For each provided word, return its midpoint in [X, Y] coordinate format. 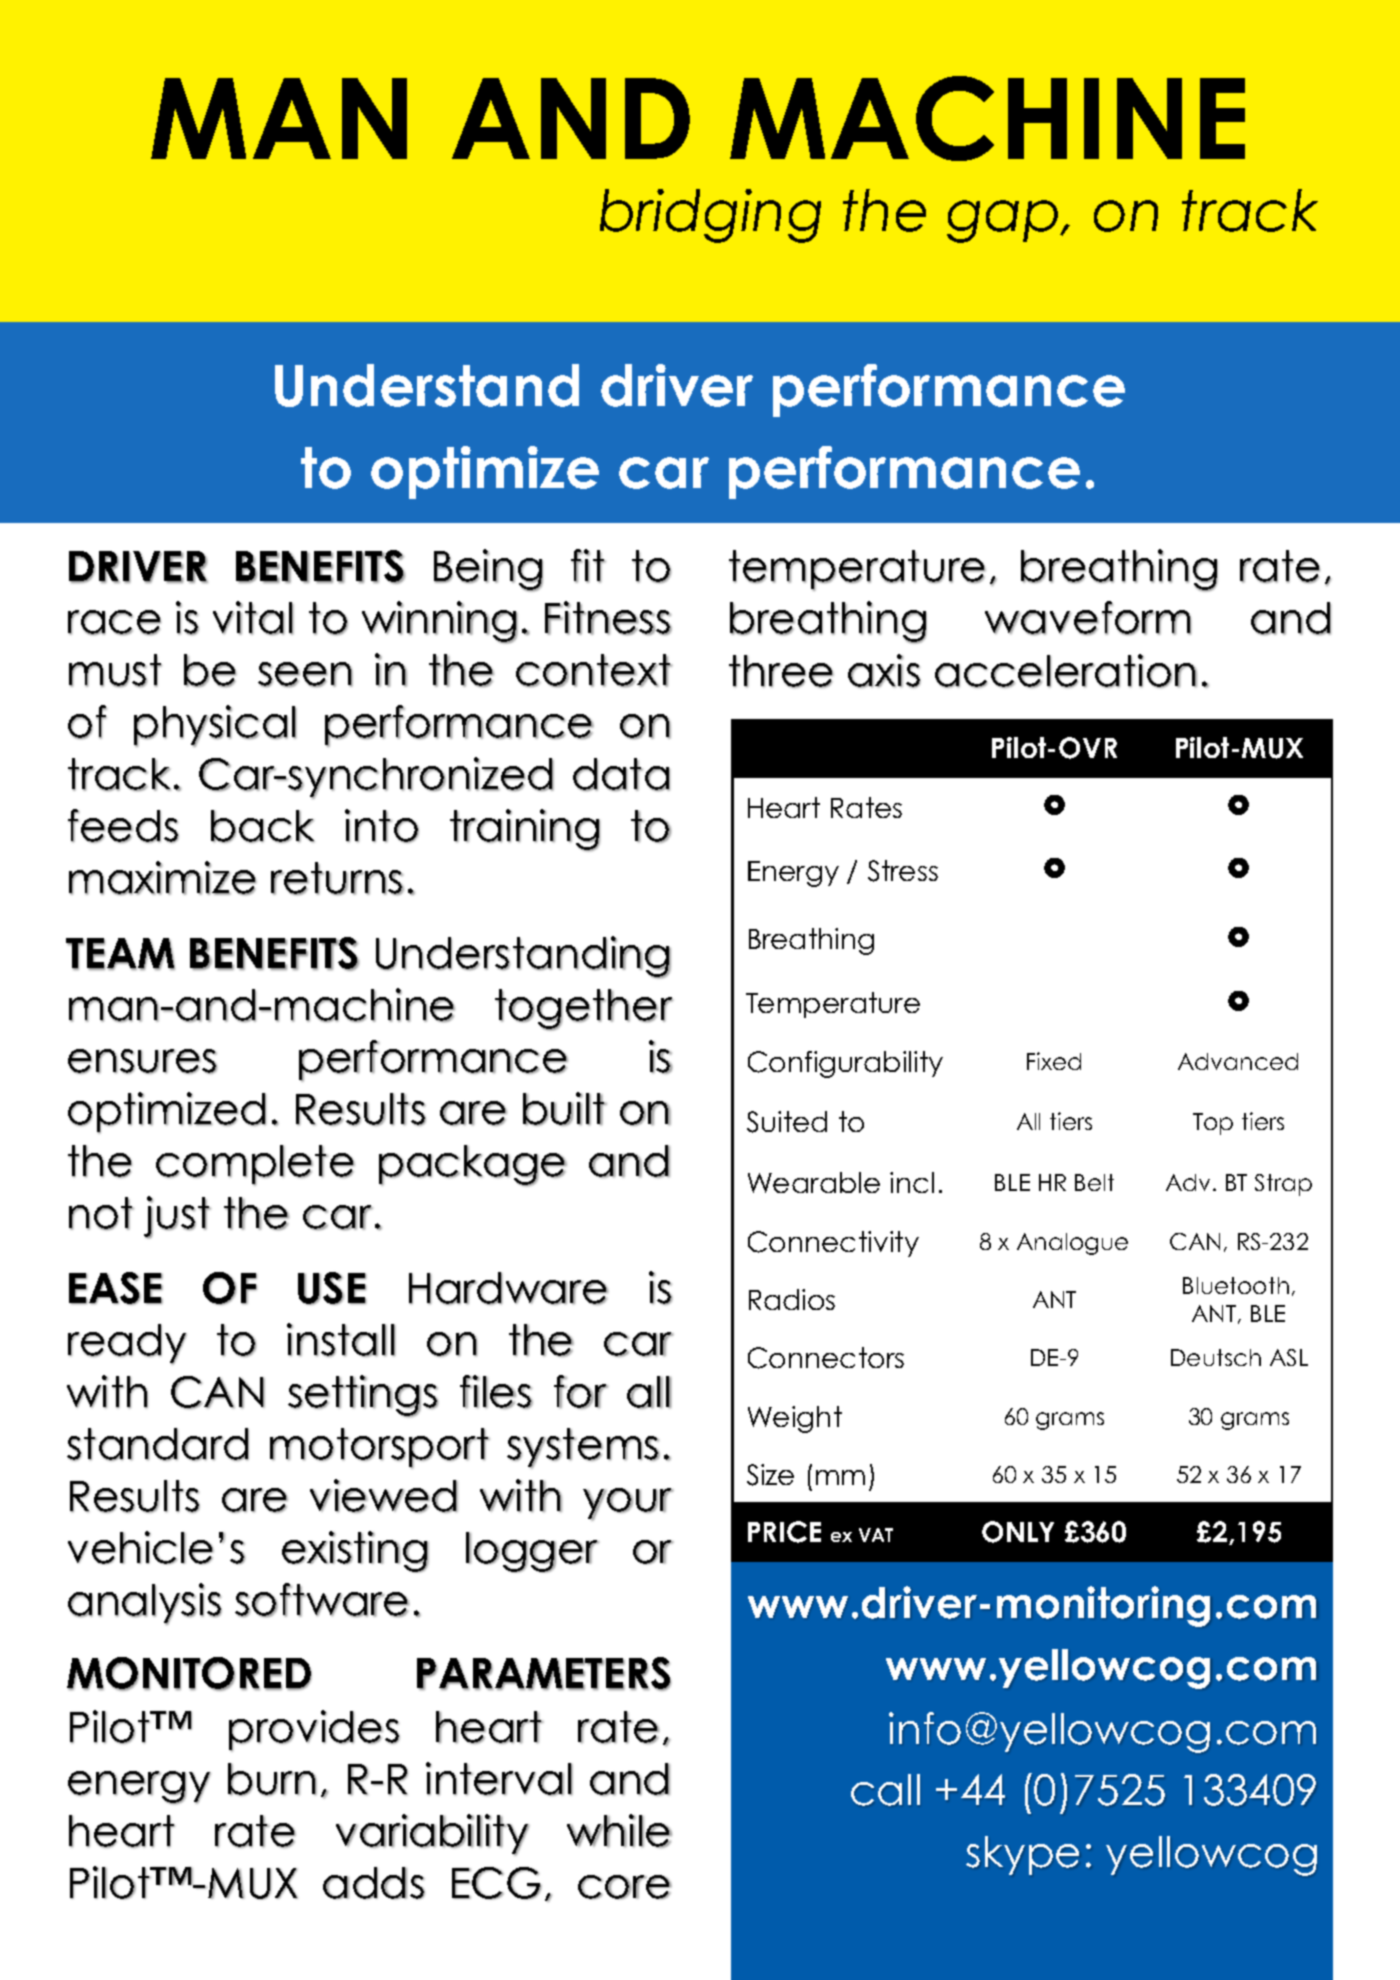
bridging [710, 216]
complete [255, 1165]
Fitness [608, 618]
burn [272, 1779]
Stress [903, 871]
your [628, 1504]
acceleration [1066, 671]
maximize [162, 878]
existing [355, 1552]
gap [1004, 221]
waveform [1088, 618]
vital [253, 618]
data [621, 774]
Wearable [814, 1182]
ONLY [1018, 1532]
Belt [1094, 1182]
